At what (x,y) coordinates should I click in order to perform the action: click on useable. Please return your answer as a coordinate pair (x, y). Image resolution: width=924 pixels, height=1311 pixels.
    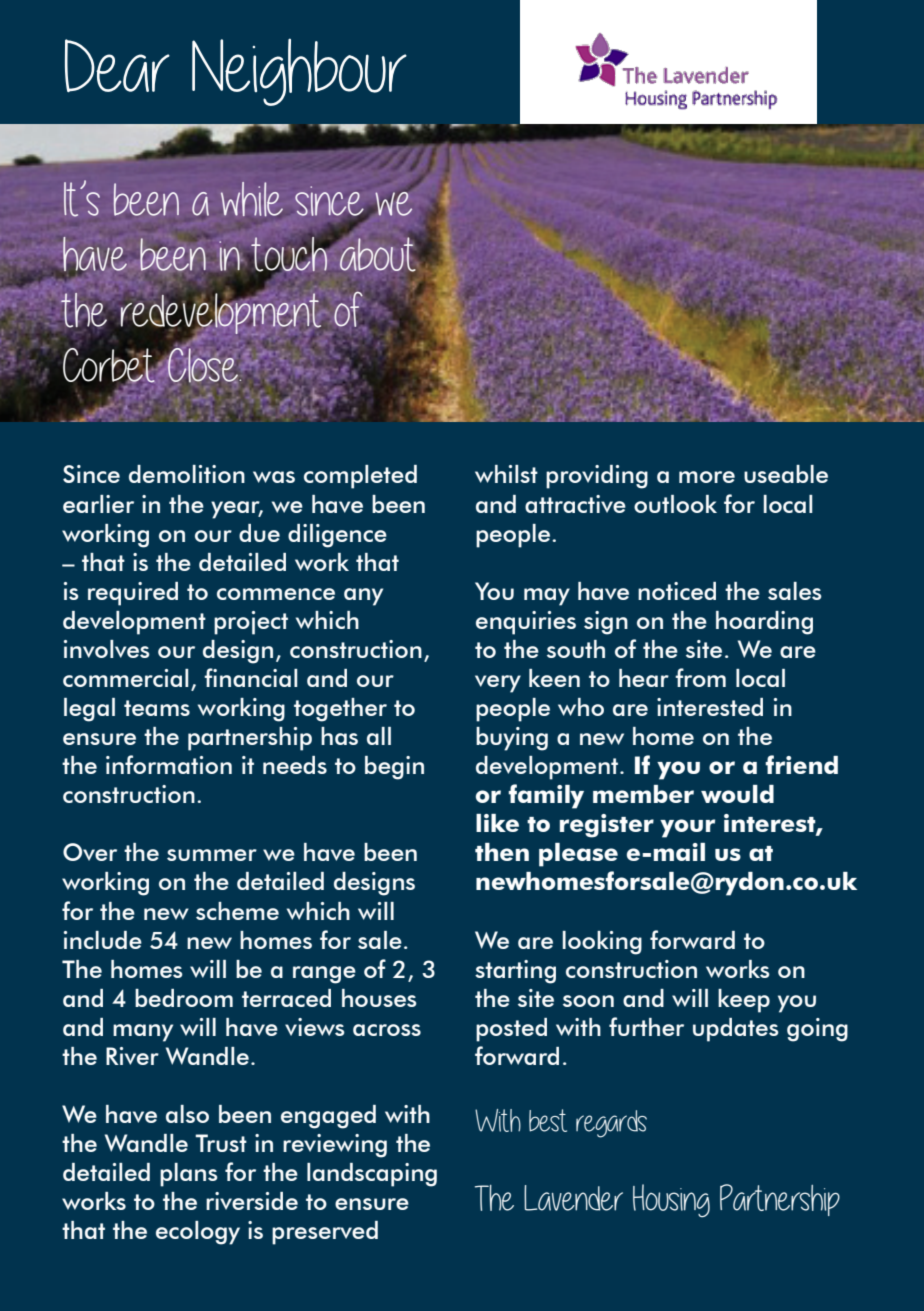
    Looking at the image, I should click on (786, 474).
